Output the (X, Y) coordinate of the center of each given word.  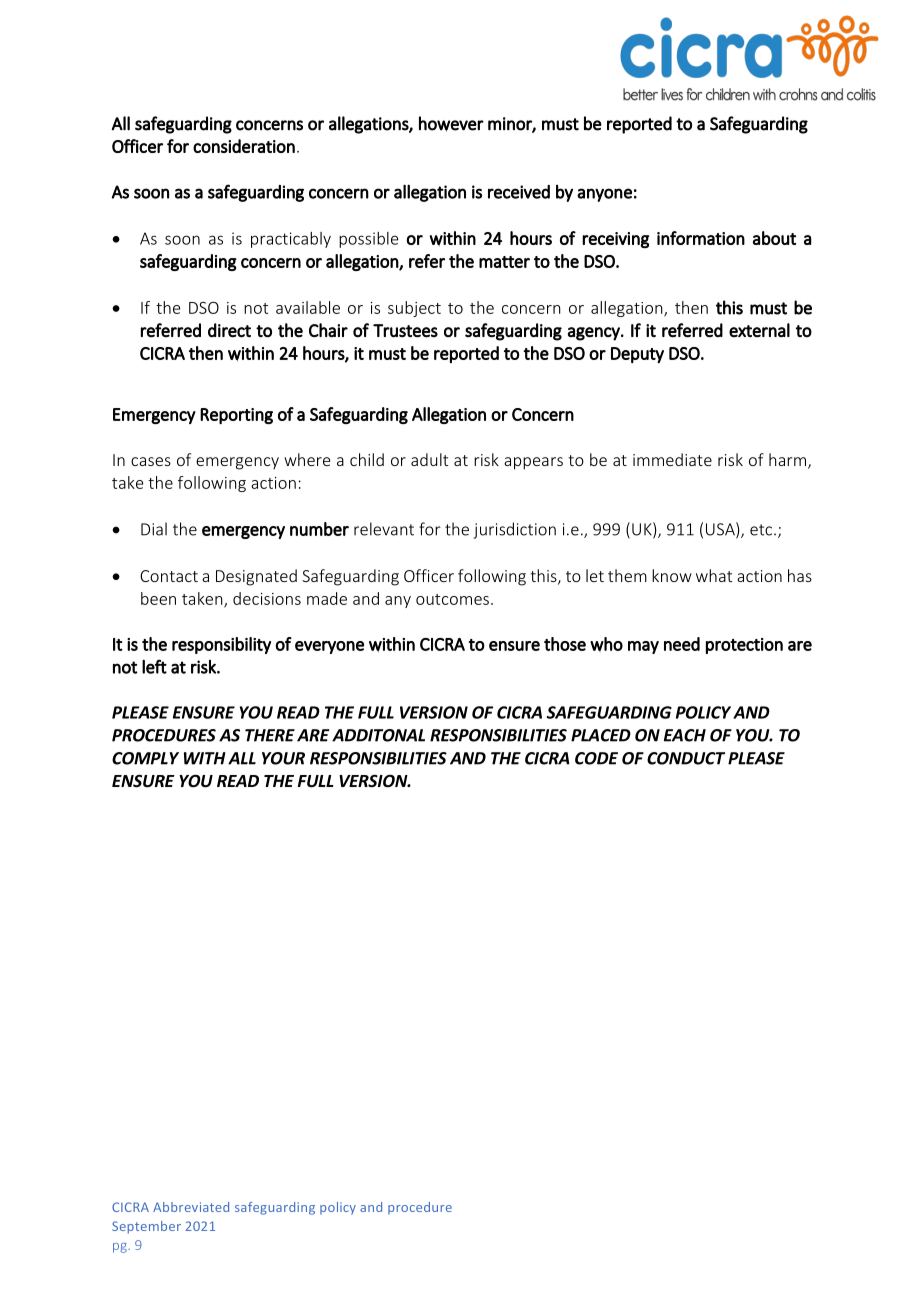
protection (744, 646)
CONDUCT (686, 758)
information (701, 238)
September (146, 1227)
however (451, 124)
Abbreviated (191, 1207)
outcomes (452, 599)
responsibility (221, 645)
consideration (244, 146)
